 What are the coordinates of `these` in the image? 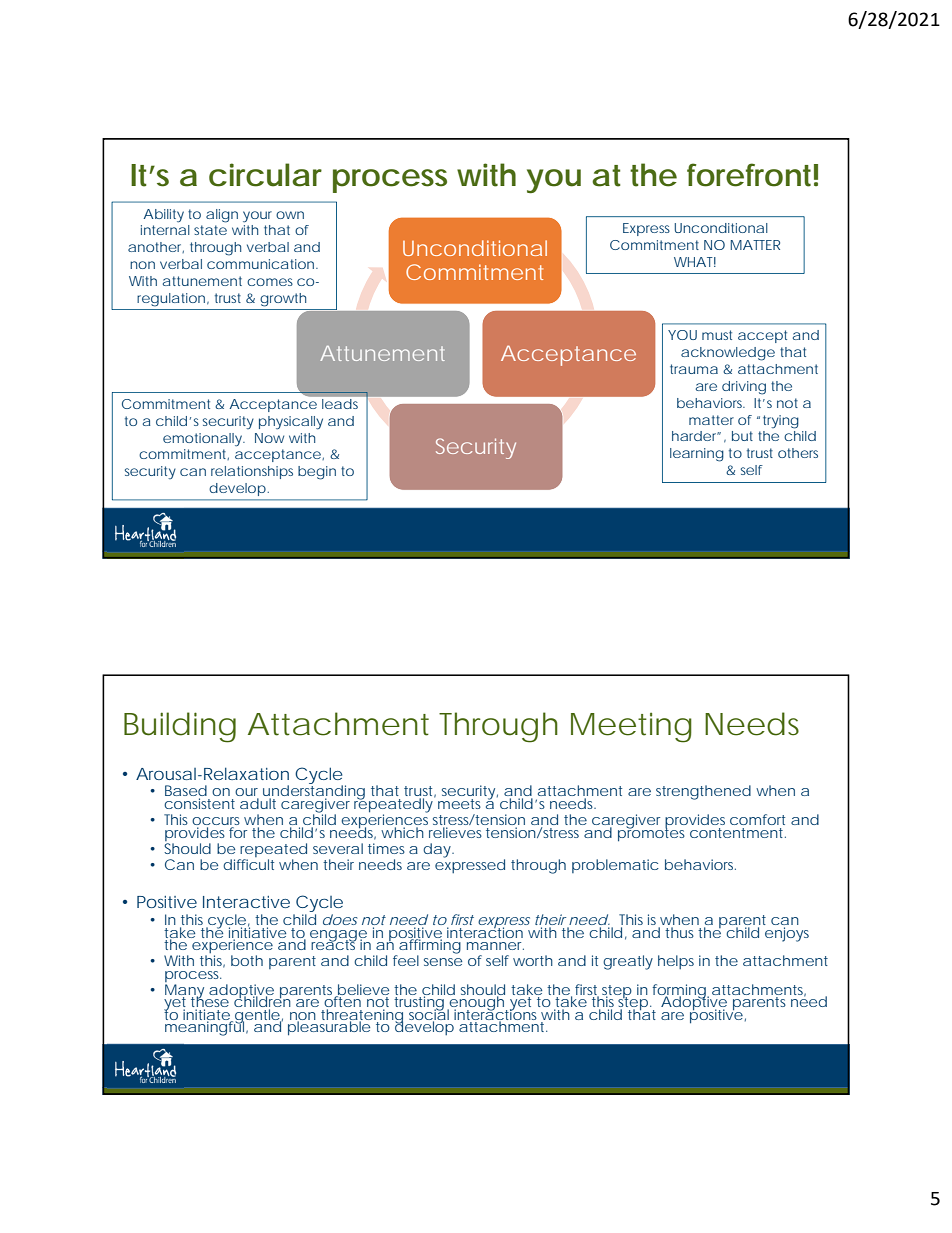 It's located at (211, 1002).
